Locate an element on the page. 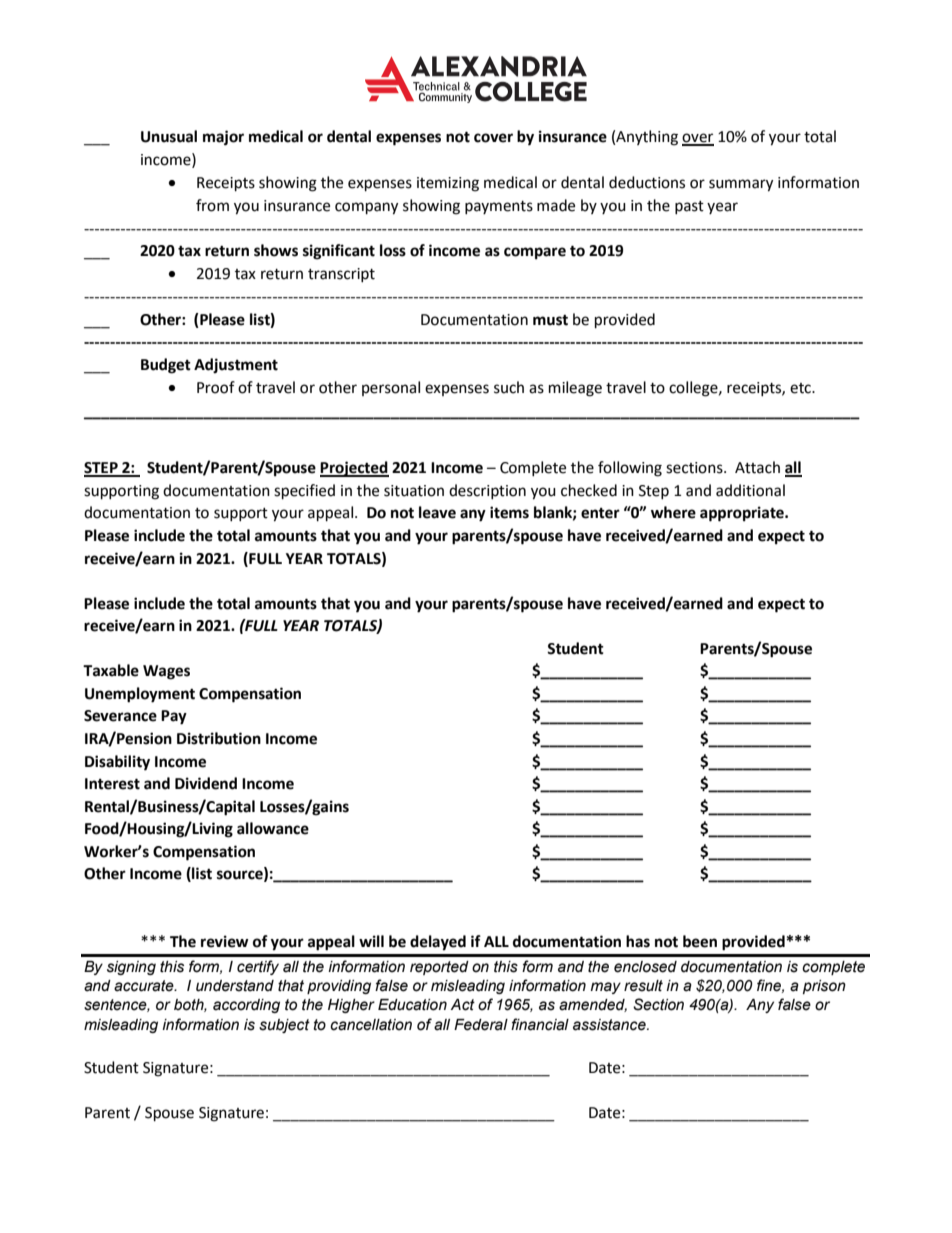 This document has width=952, height=1233. Act is located at coordinates (463, 1005).
